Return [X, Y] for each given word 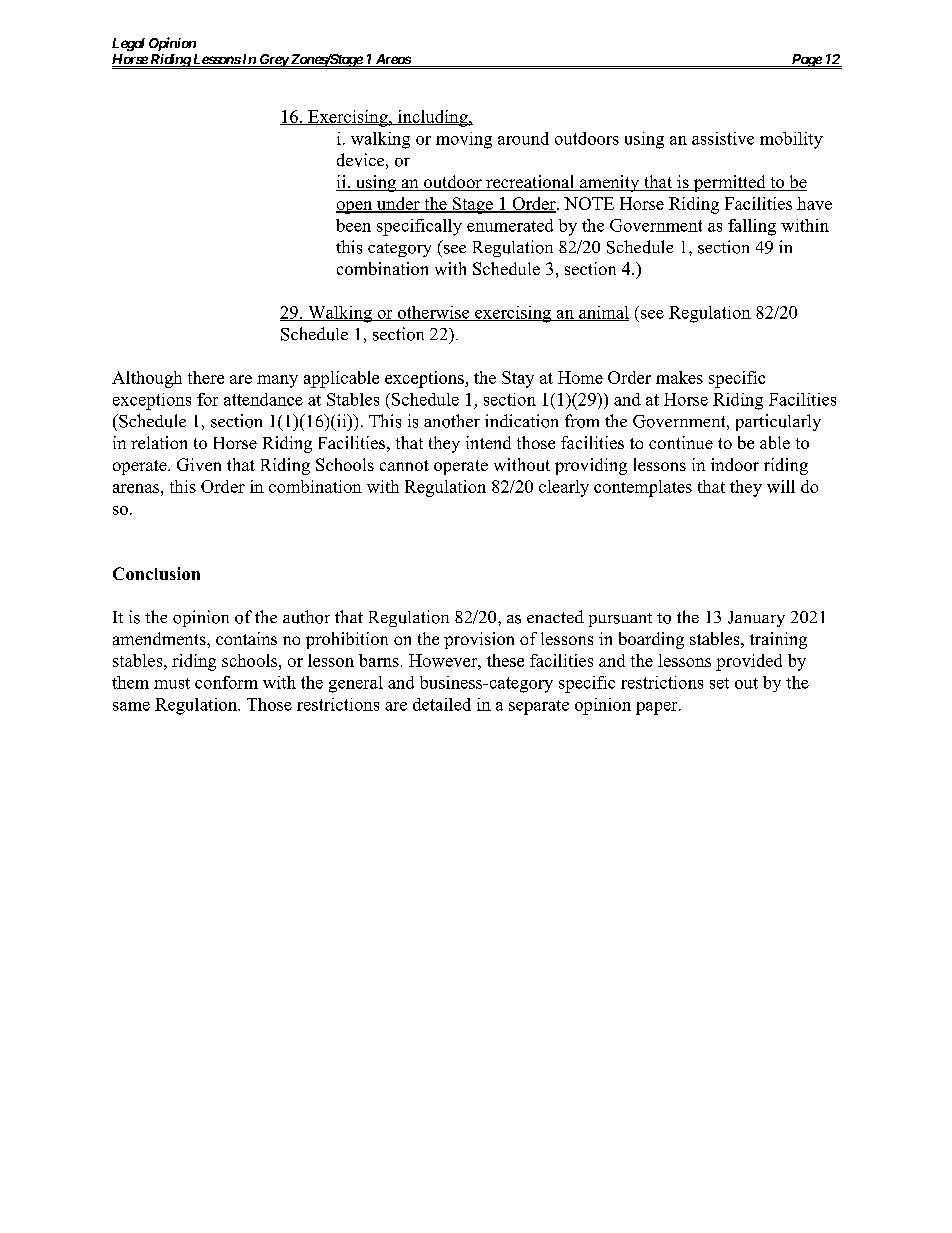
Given [199, 464]
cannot [404, 465]
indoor [735, 464]
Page [806, 61]
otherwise [433, 313]
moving [464, 140]
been [353, 225]
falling [752, 227]
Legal [128, 44]
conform [226, 682]
